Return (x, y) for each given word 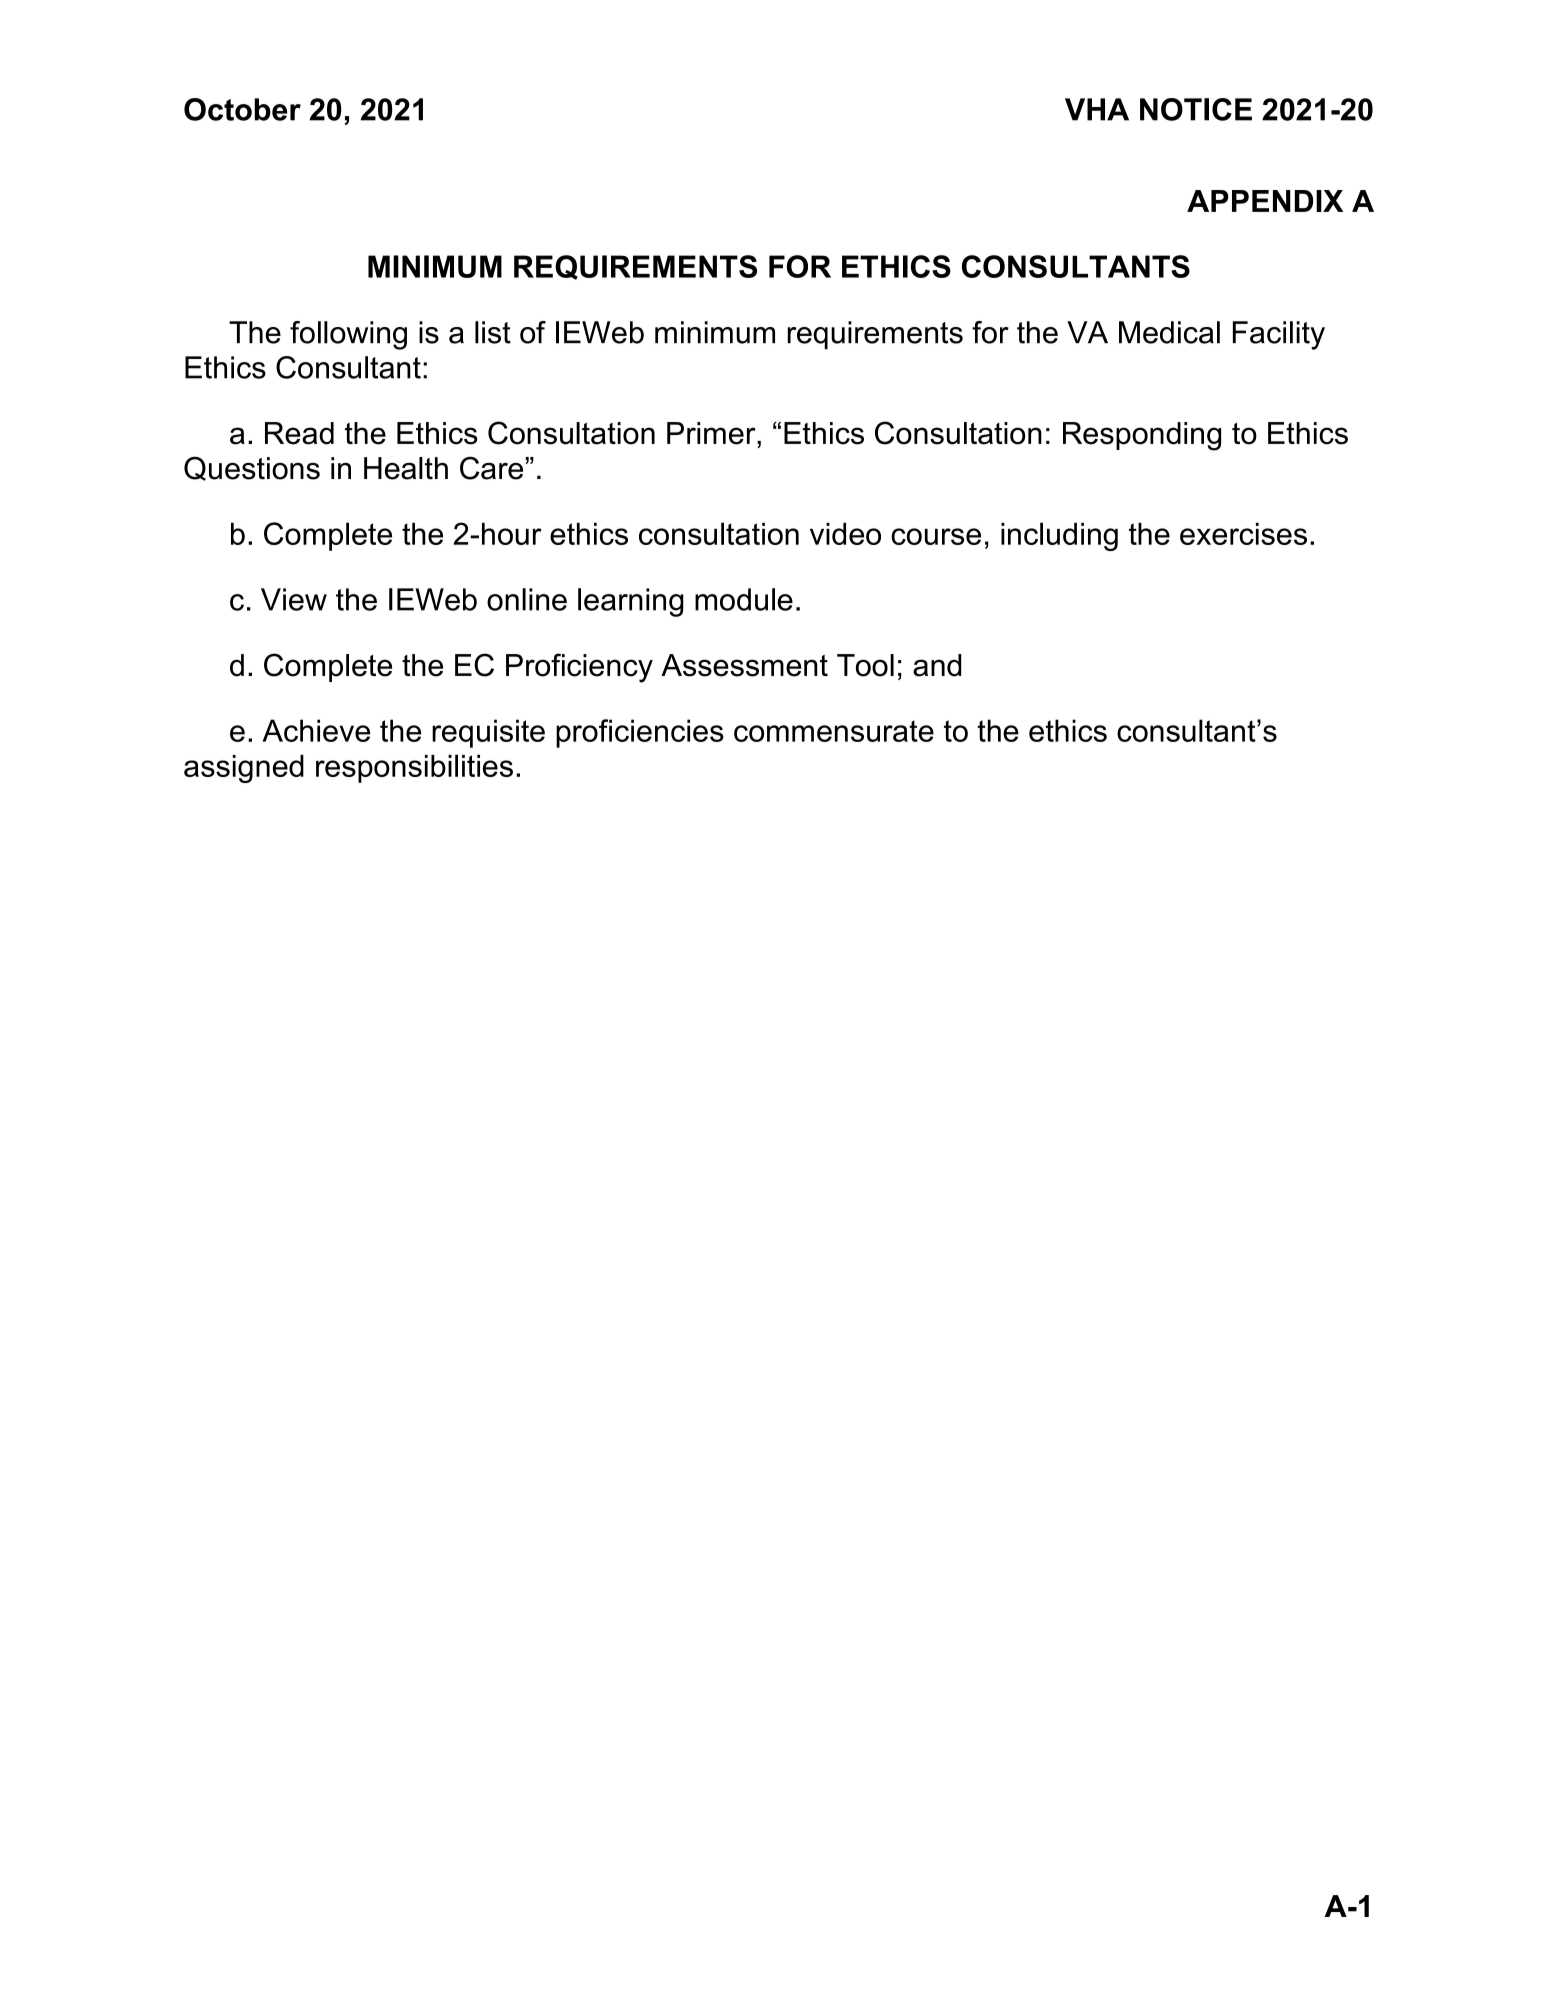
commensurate (834, 731)
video (845, 533)
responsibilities (414, 768)
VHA (1097, 109)
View (294, 599)
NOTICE (1196, 109)
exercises (1243, 533)
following (348, 335)
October (242, 109)
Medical (1169, 332)
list (493, 332)
